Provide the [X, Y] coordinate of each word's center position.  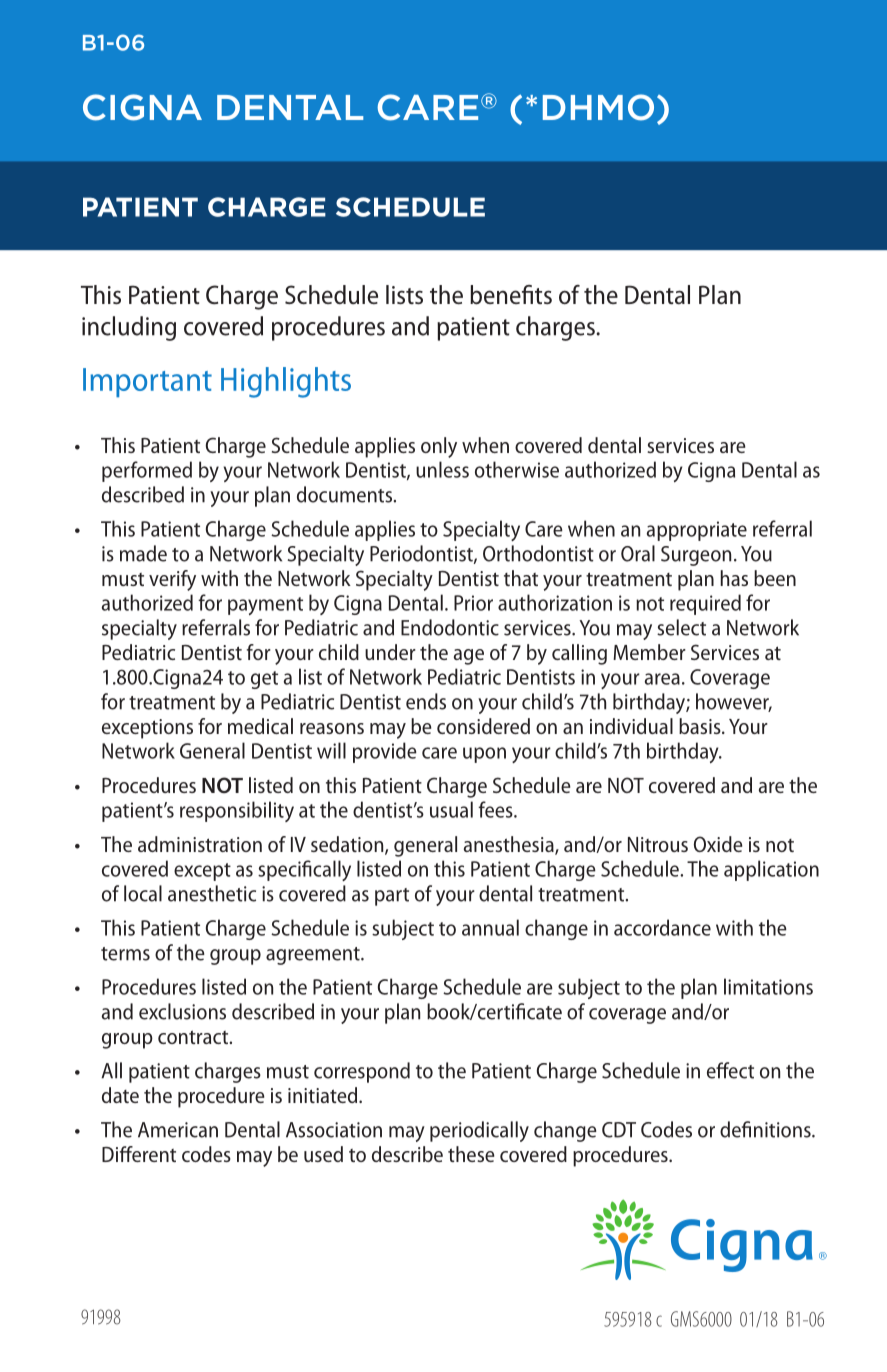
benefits [511, 295]
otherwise [517, 469]
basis [701, 726]
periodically [479, 1131]
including [129, 328]
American [178, 1130]
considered [483, 726]
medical [260, 726]
